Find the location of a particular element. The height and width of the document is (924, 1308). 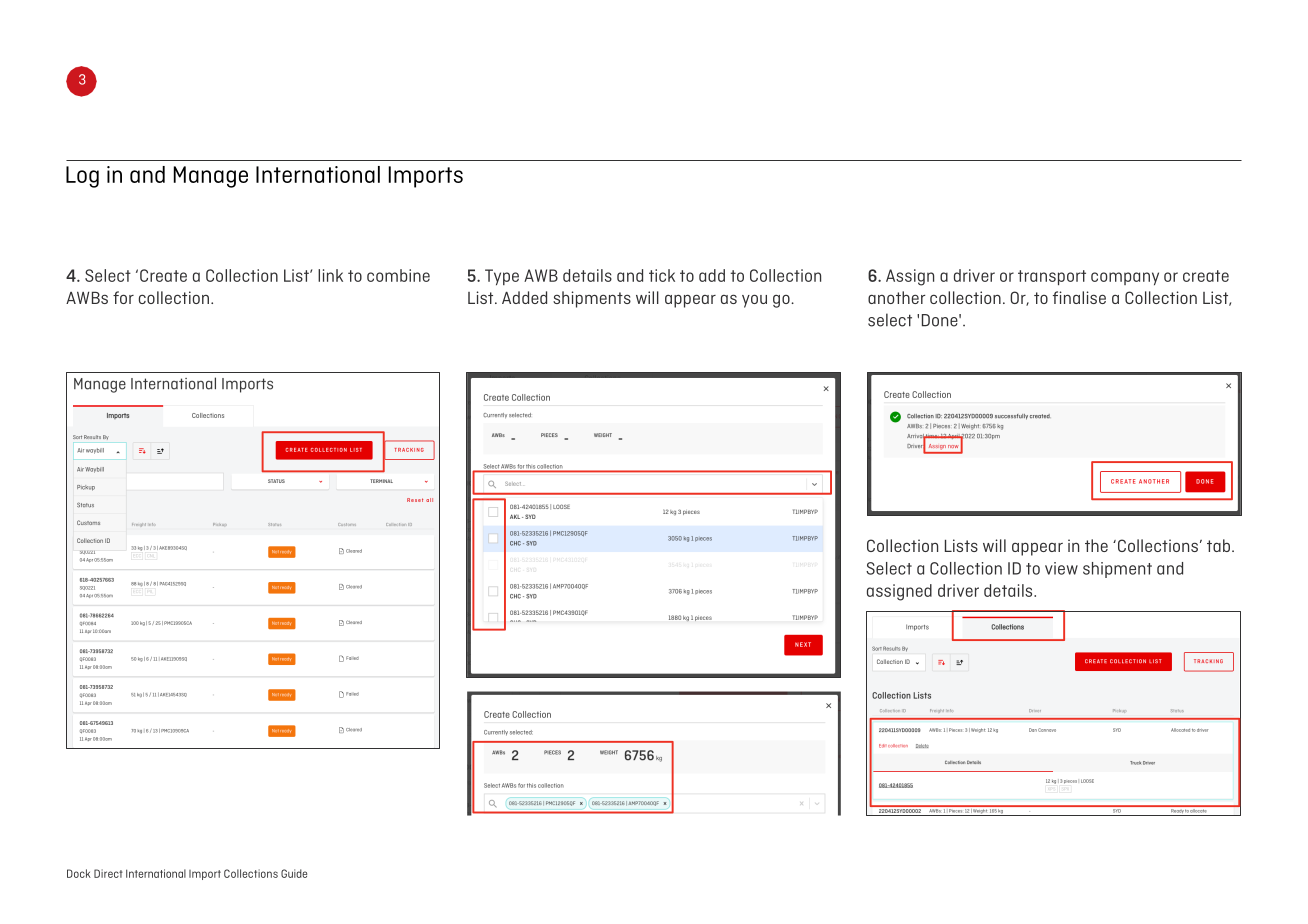

Guide is located at coordinates (294, 873).
